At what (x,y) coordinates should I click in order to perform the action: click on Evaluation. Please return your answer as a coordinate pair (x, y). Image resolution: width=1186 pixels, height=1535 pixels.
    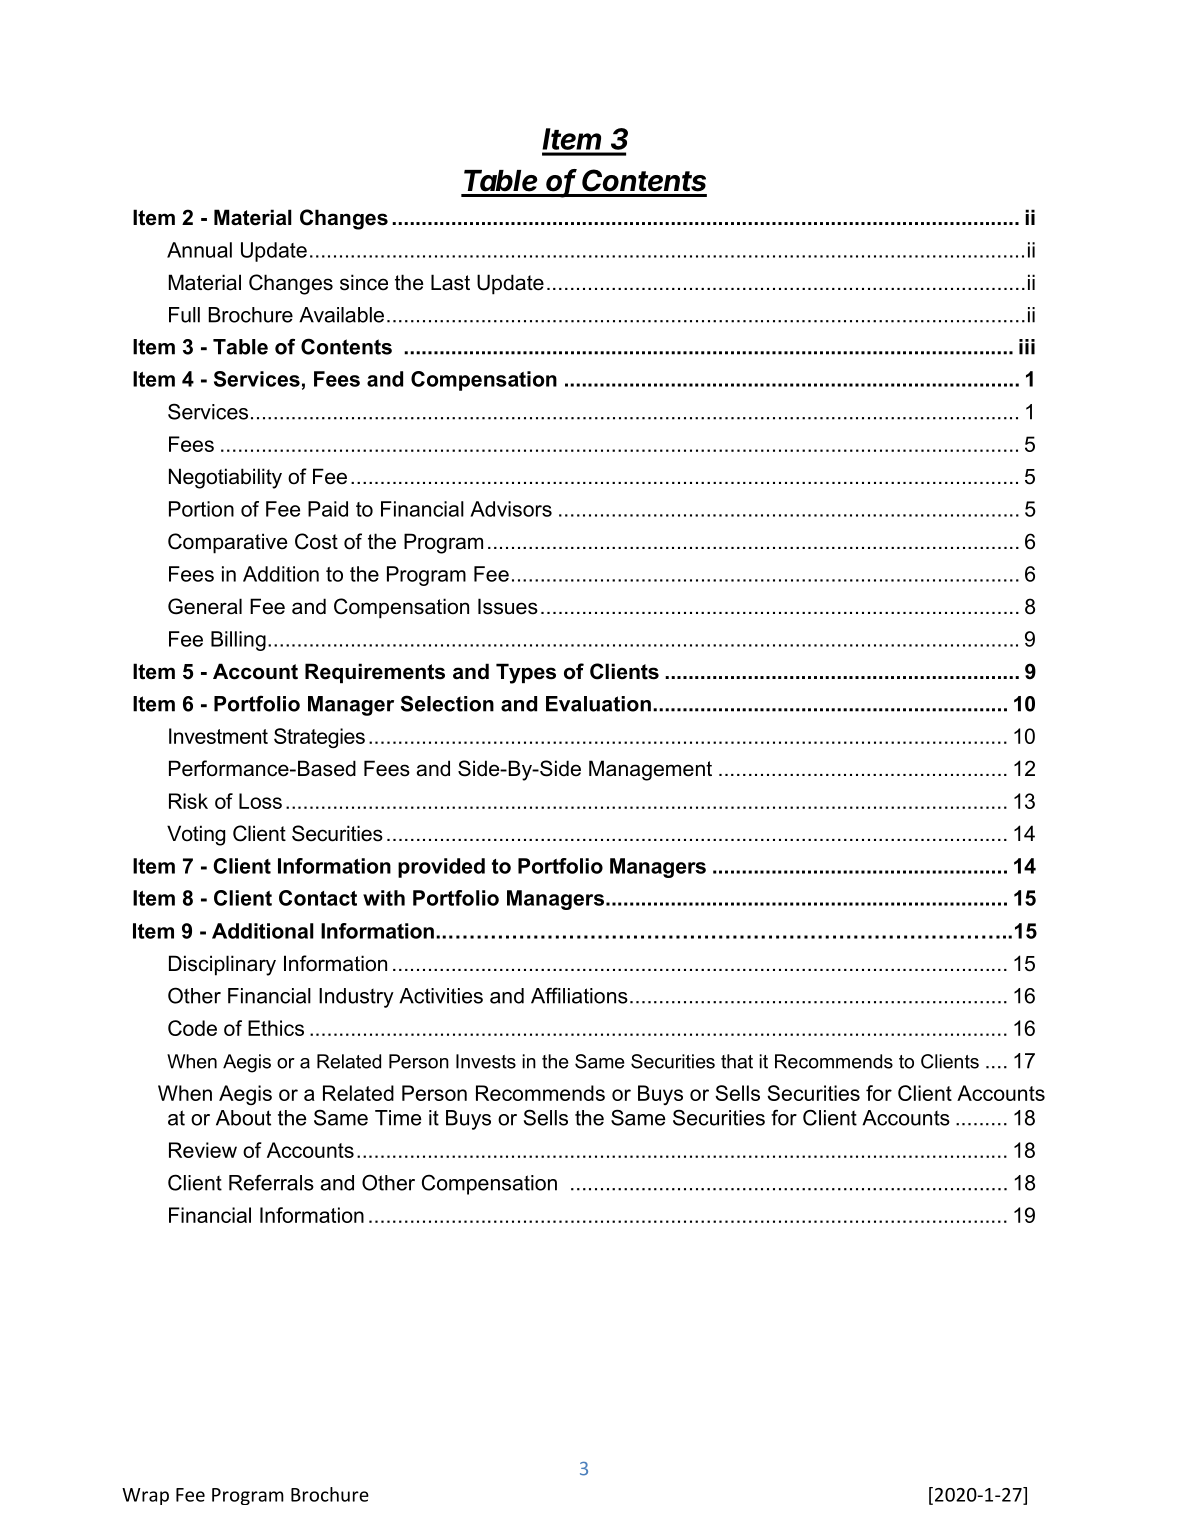
    Looking at the image, I should click on (598, 704).
